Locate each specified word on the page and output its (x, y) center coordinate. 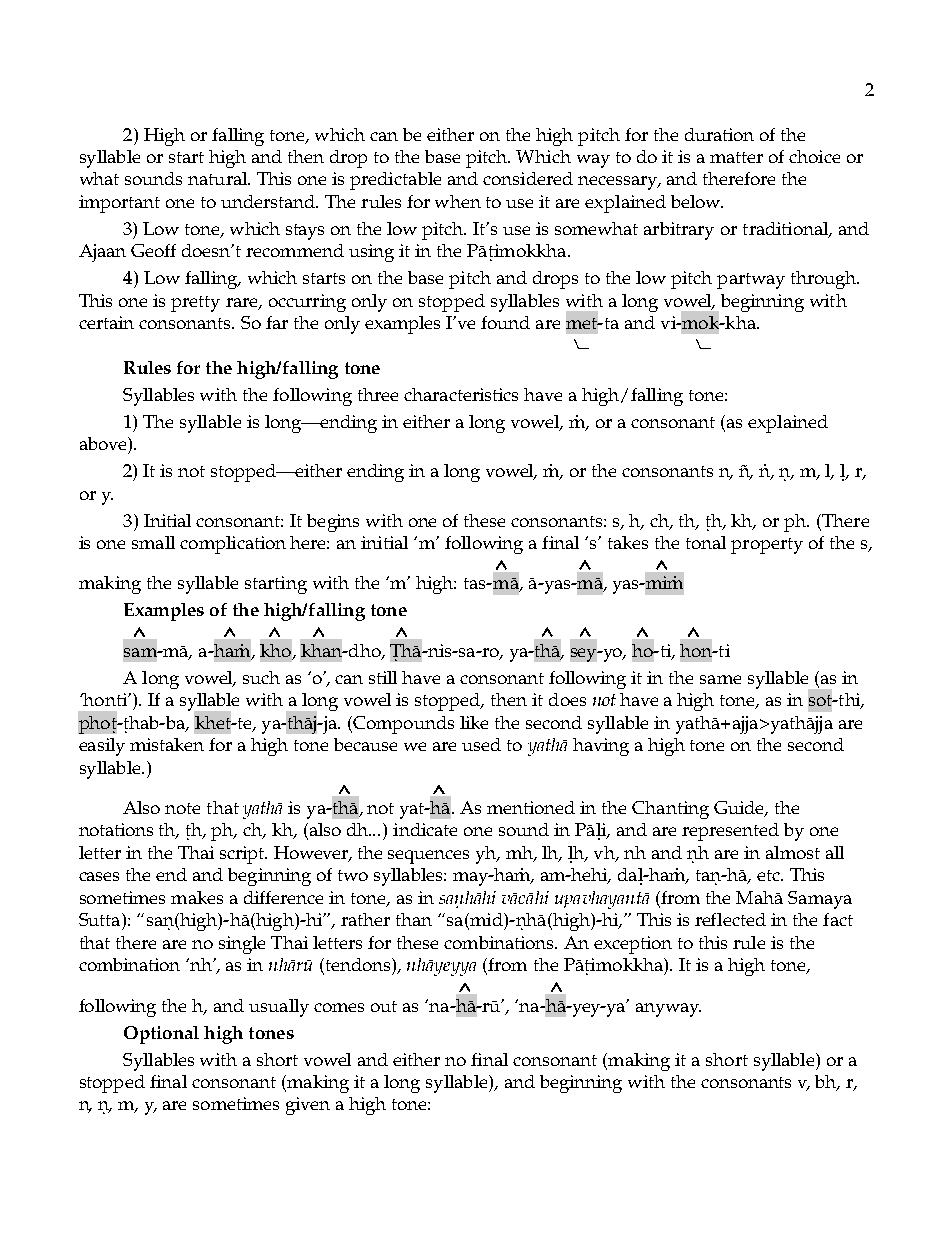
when (458, 201)
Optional (161, 1035)
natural (219, 178)
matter (736, 157)
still (383, 677)
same (720, 679)
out (384, 1006)
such (261, 677)
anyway (668, 1010)
